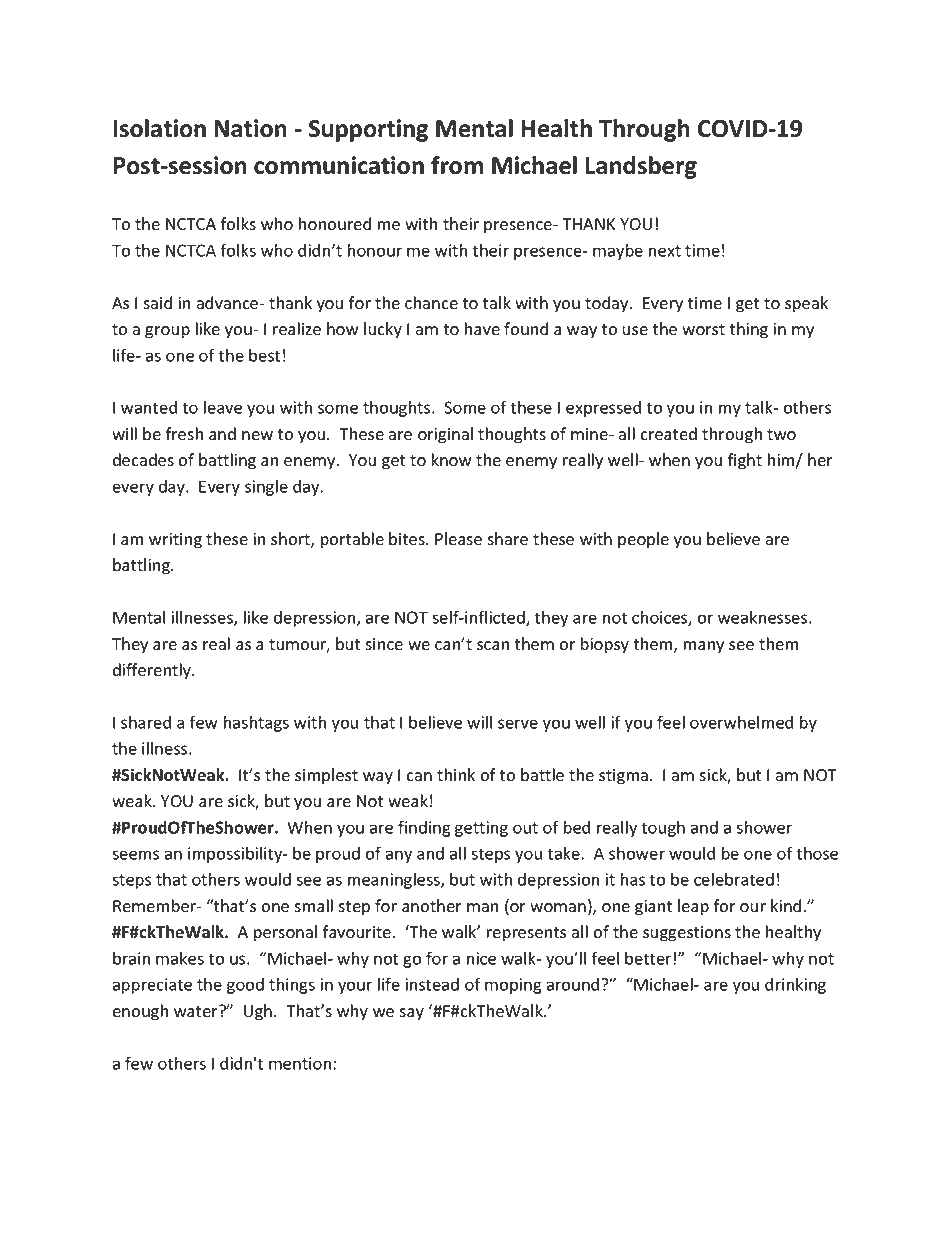 The image size is (952, 1233). What do you see at coordinates (458, 539) in the screenshot?
I see `Please` at bounding box center [458, 539].
